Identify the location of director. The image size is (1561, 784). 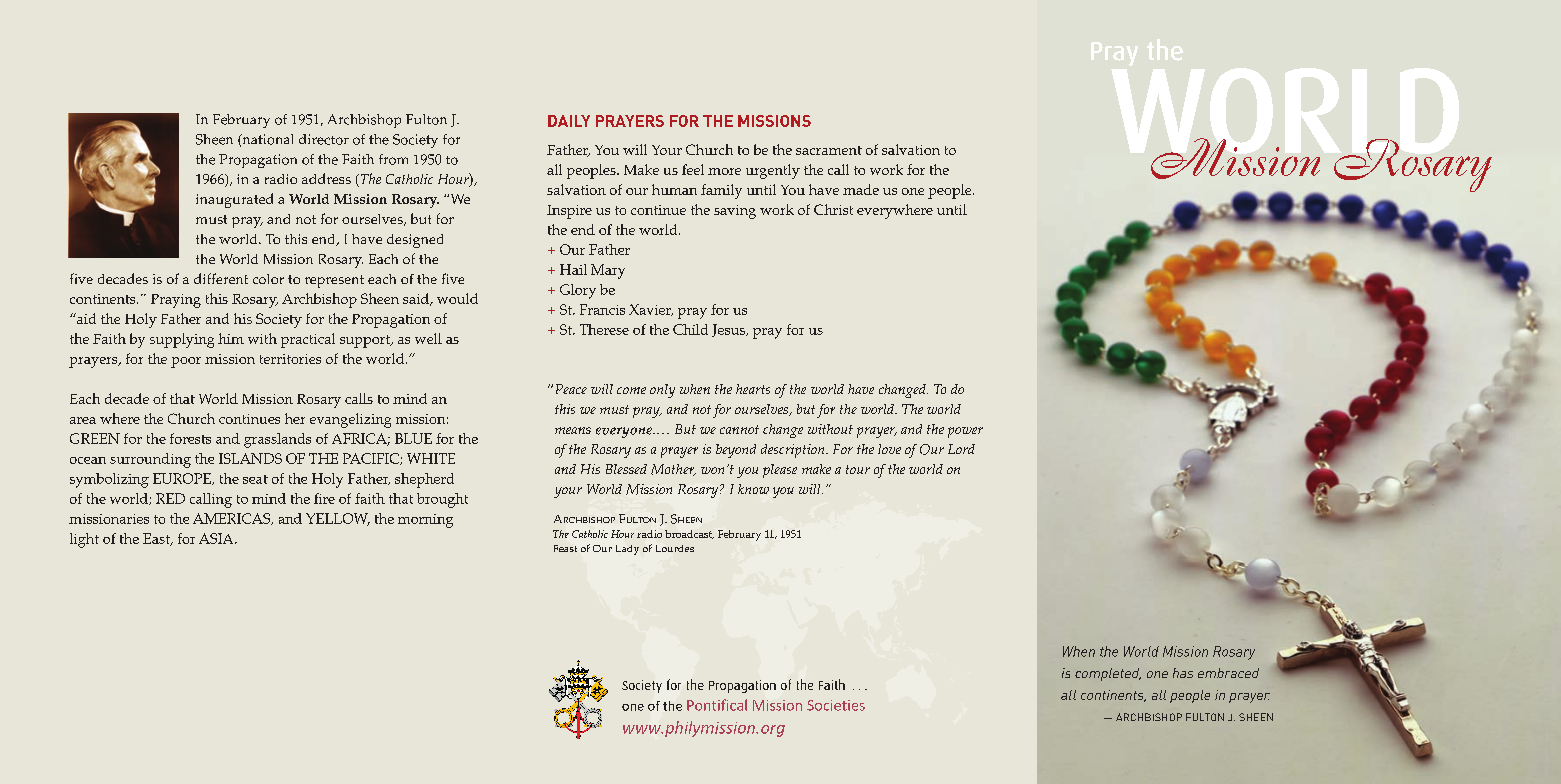
(324, 139).
